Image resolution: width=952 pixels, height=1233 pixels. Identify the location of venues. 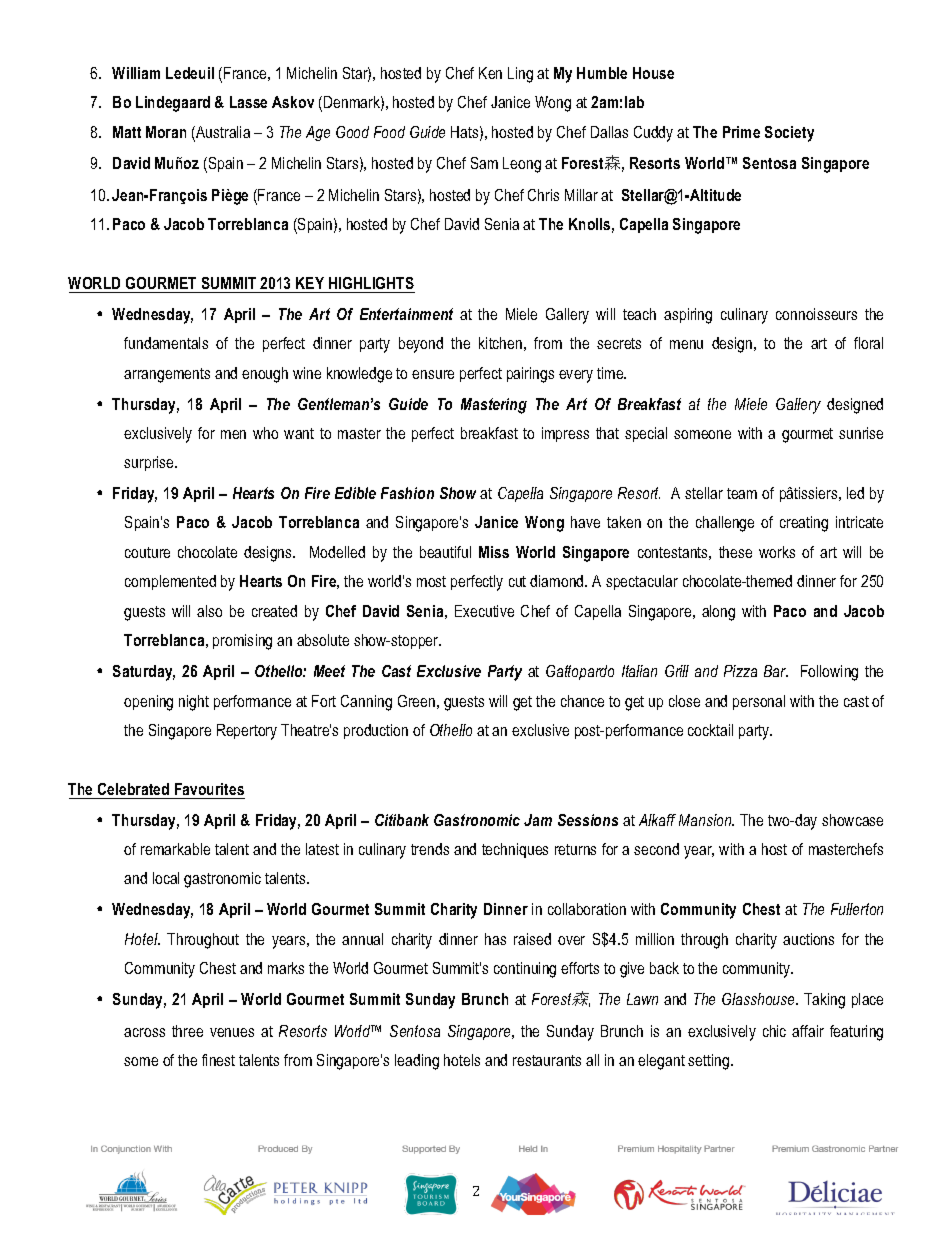
(232, 1032).
